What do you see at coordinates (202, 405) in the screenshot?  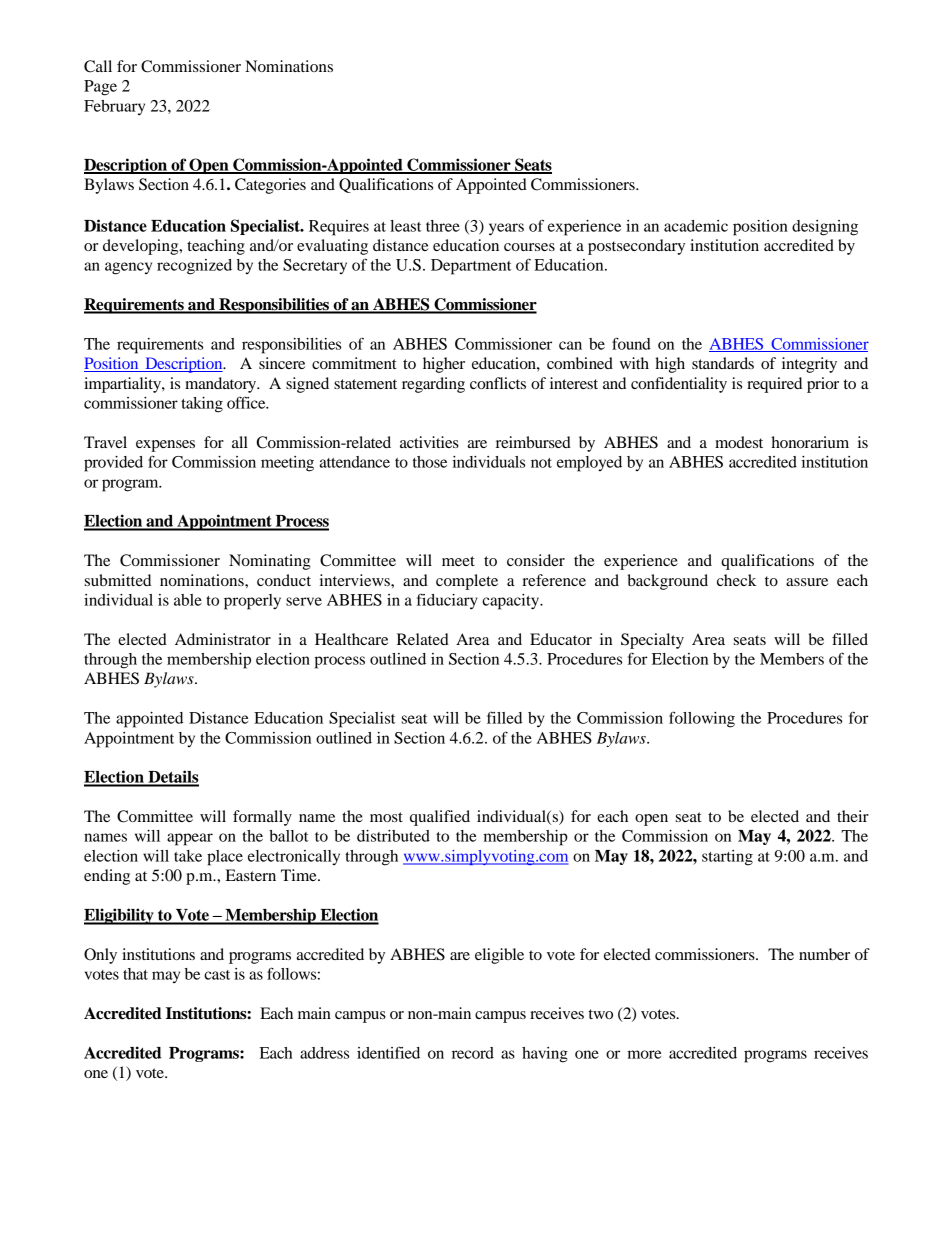 I see `taking` at bounding box center [202, 405].
